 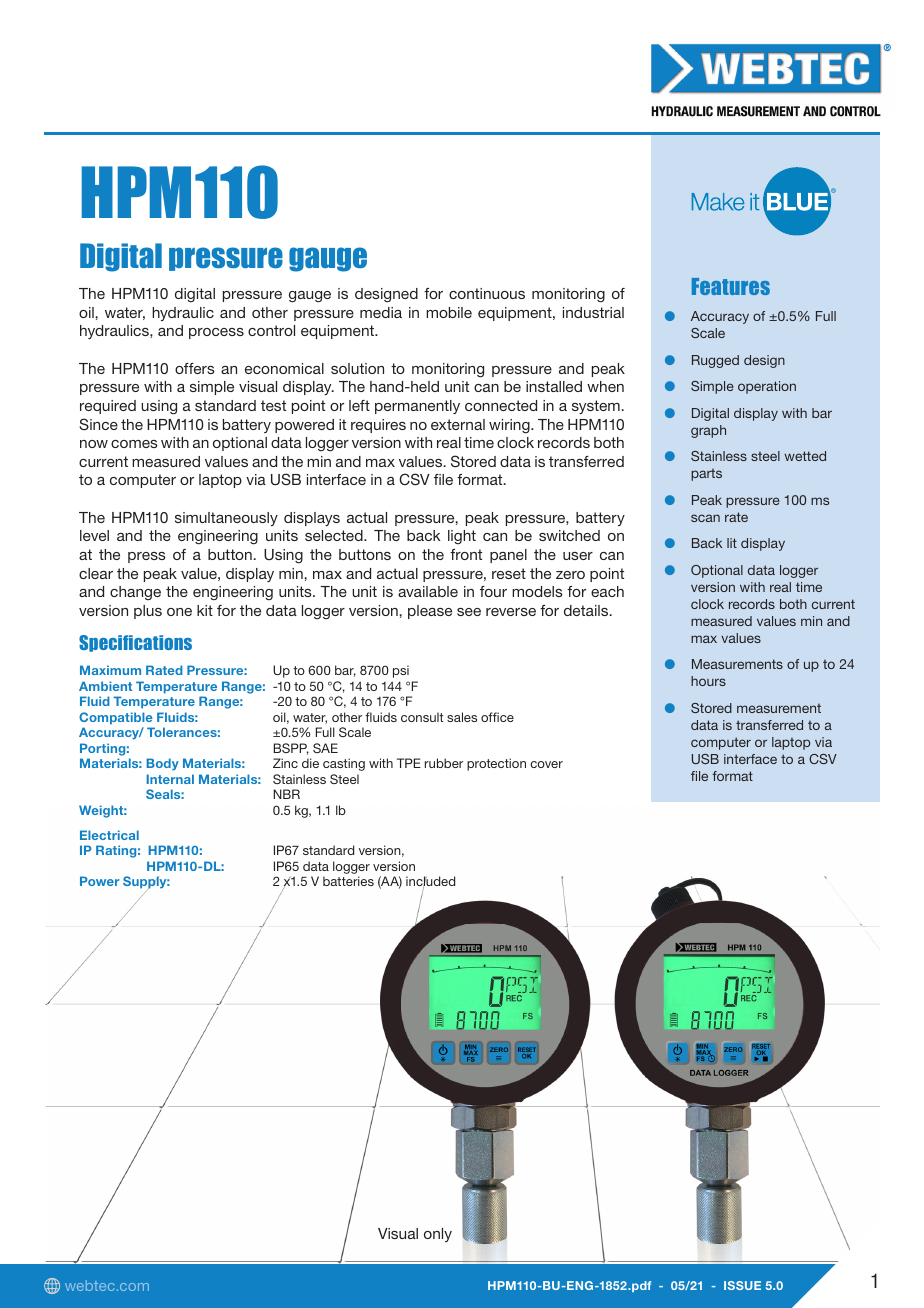 I want to click on only, so click(x=438, y=1235).
